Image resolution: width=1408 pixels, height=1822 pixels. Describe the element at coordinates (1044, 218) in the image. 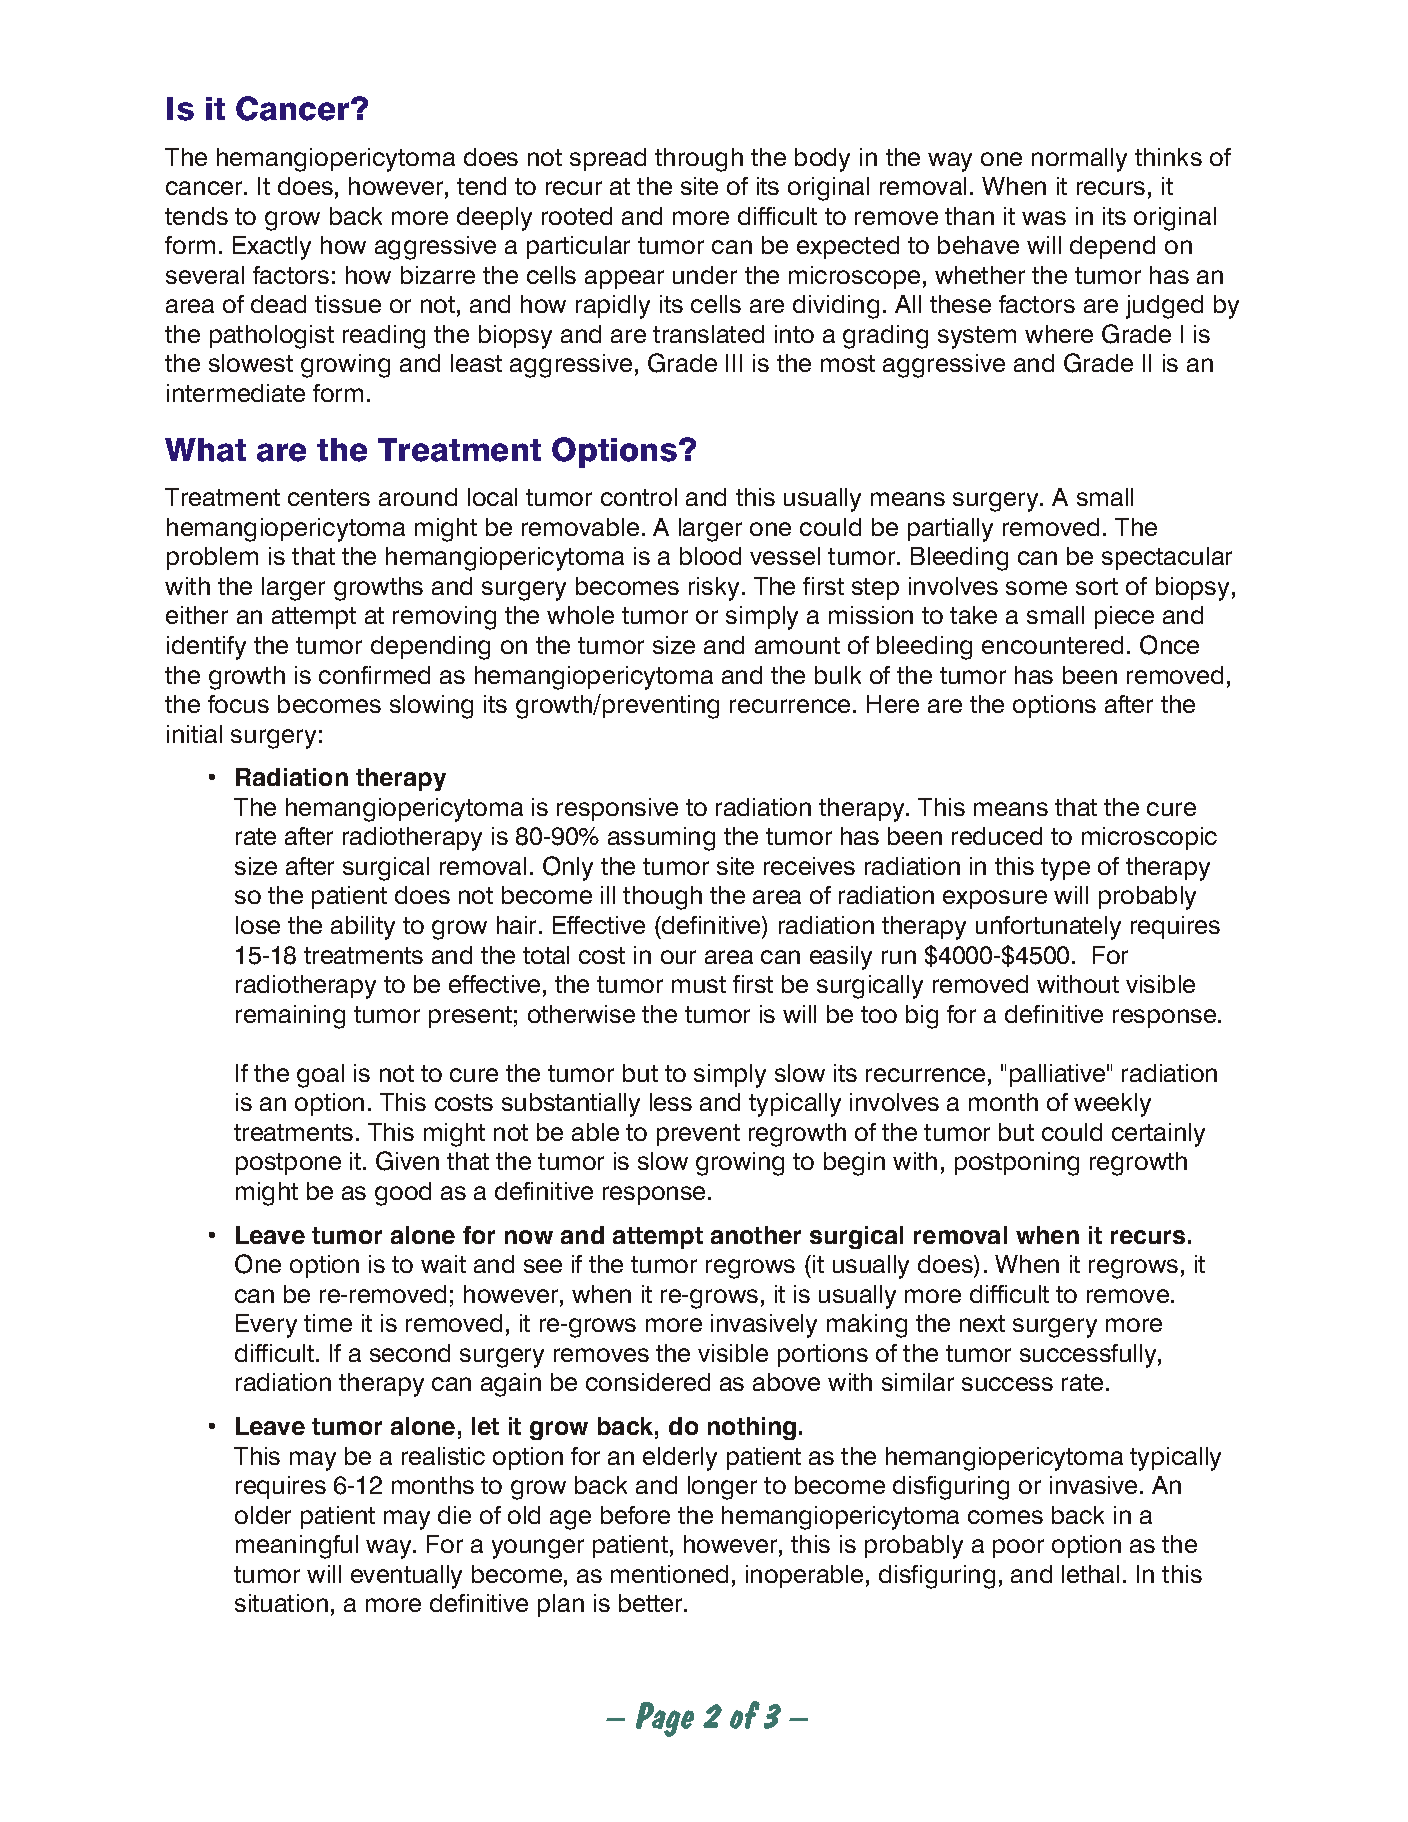

I see `was` at that location.
